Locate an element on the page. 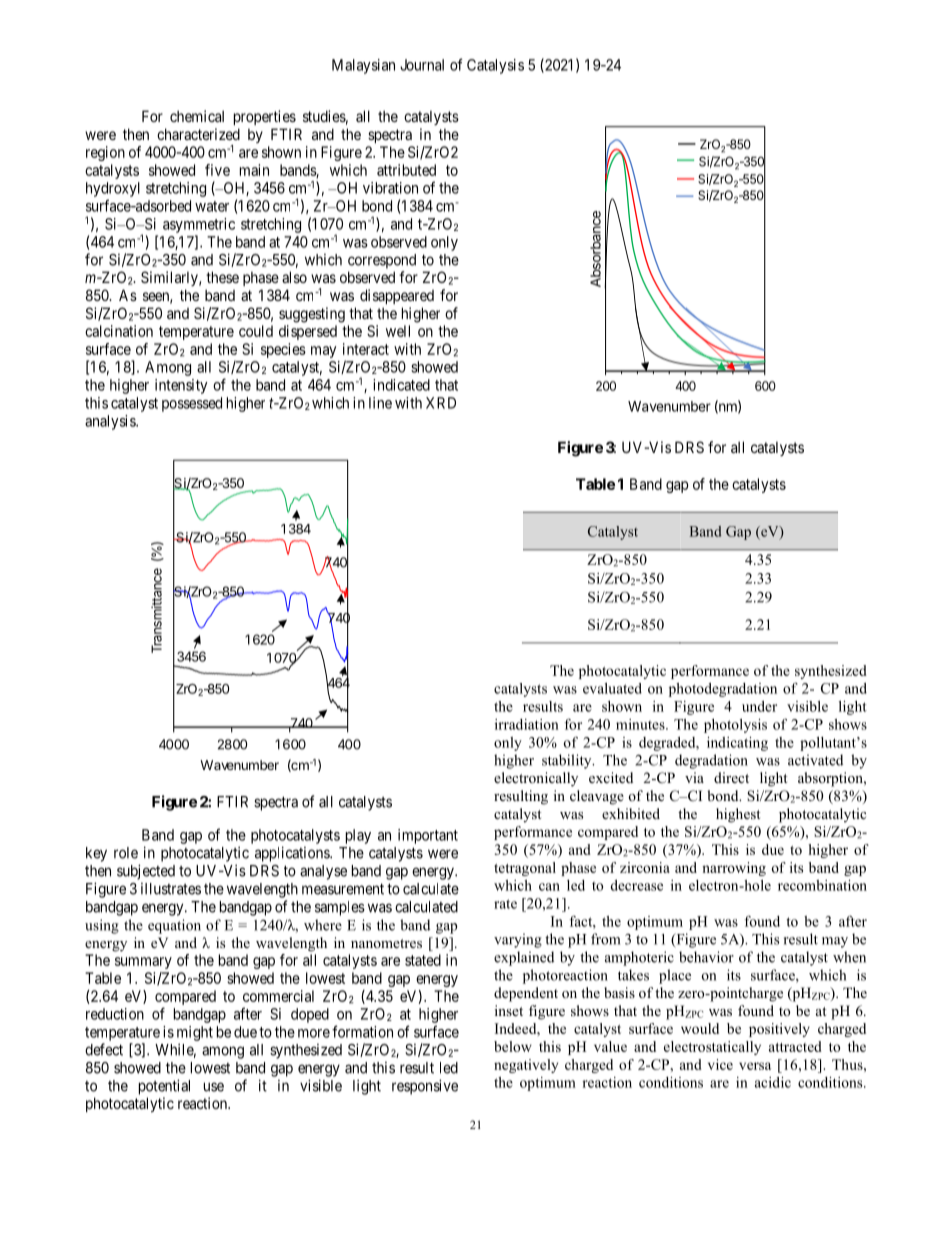 The width and height of the page is (952, 1233). under is located at coordinates (759, 706).
